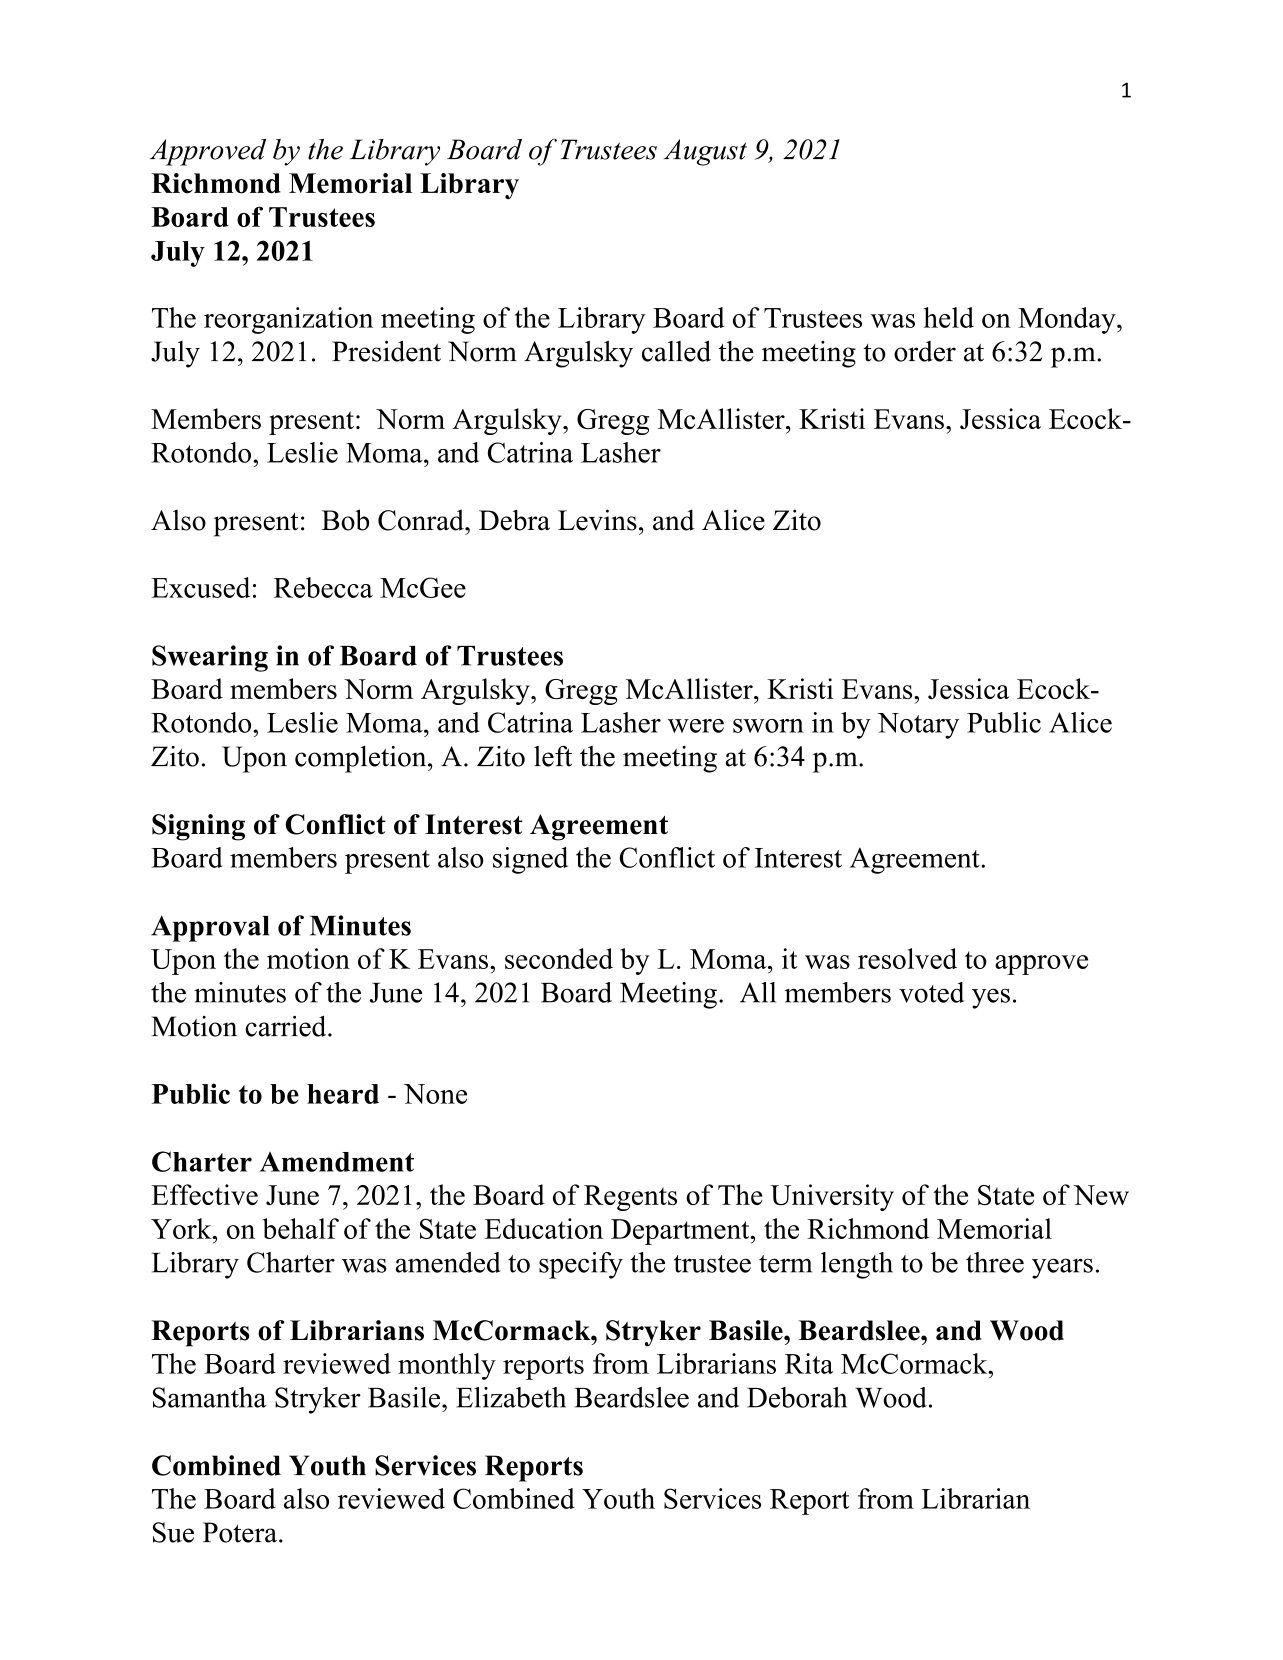 The width and height of the page is (1283, 1660). I want to click on reorganization, so click(288, 320).
